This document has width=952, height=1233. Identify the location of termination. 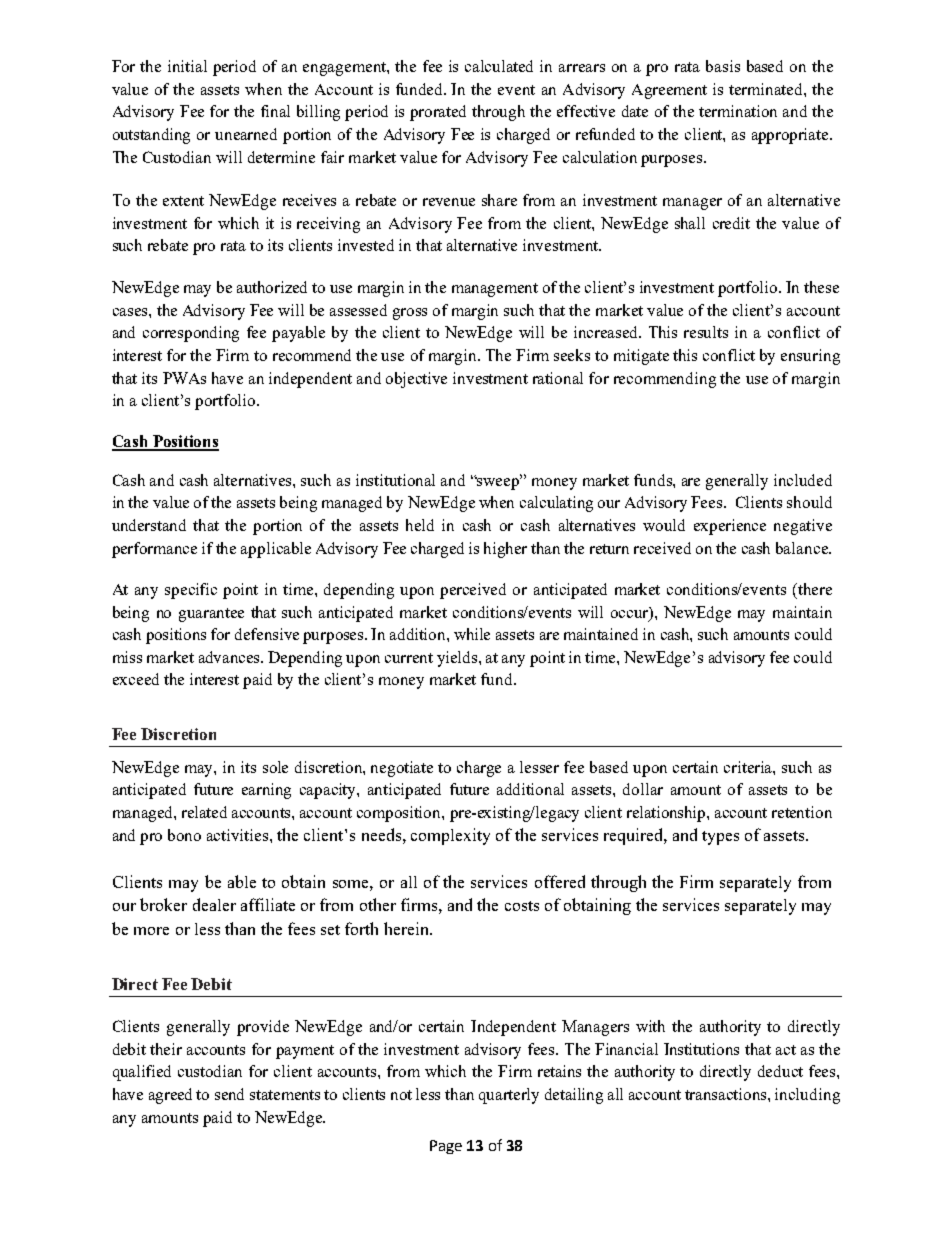
(738, 111).
